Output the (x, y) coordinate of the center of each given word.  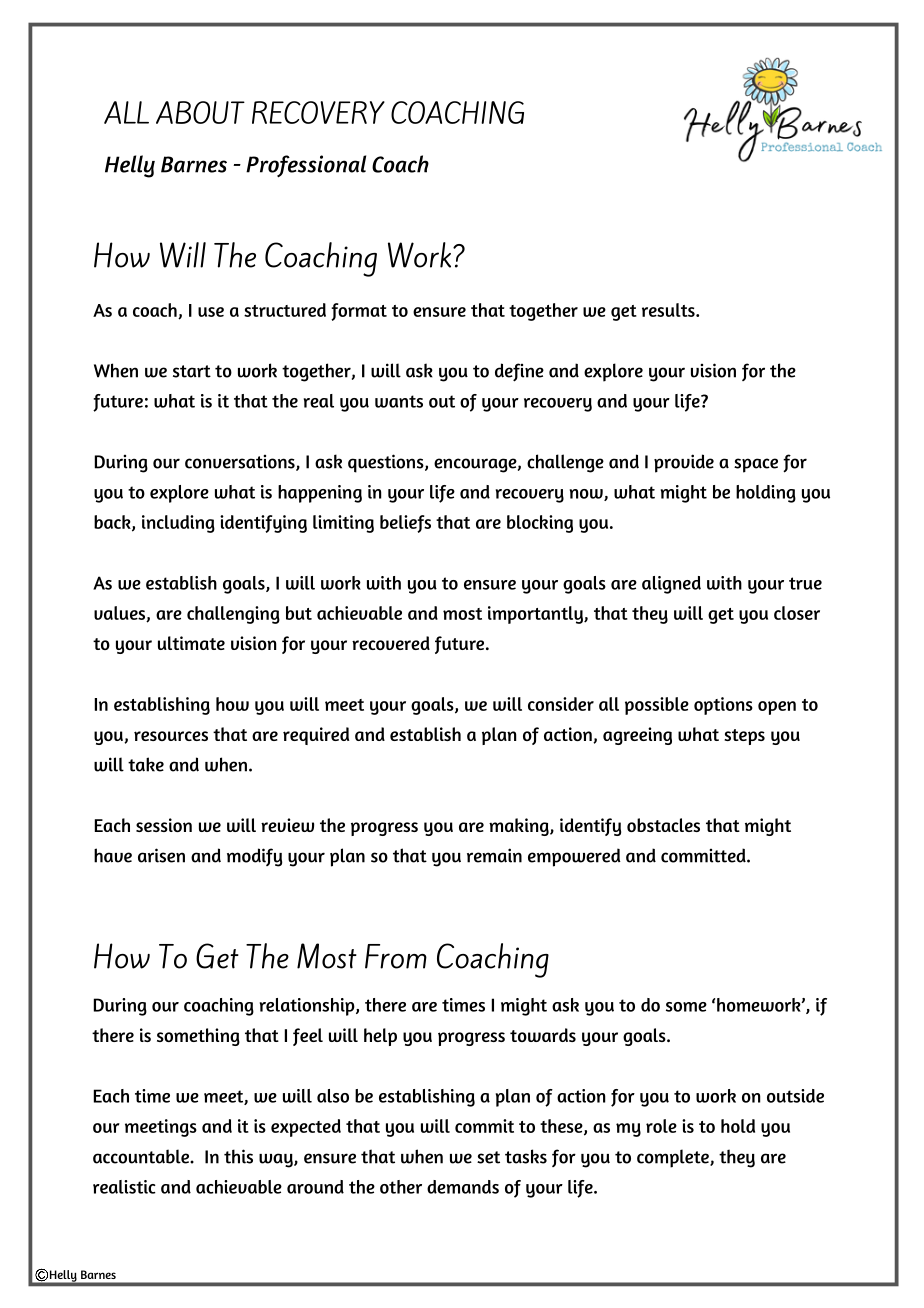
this (238, 1156)
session (164, 825)
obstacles (663, 825)
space (756, 465)
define (519, 372)
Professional (306, 166)
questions (387, 463)
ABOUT (200, 112)
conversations (241, 463)
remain (494, 855)
